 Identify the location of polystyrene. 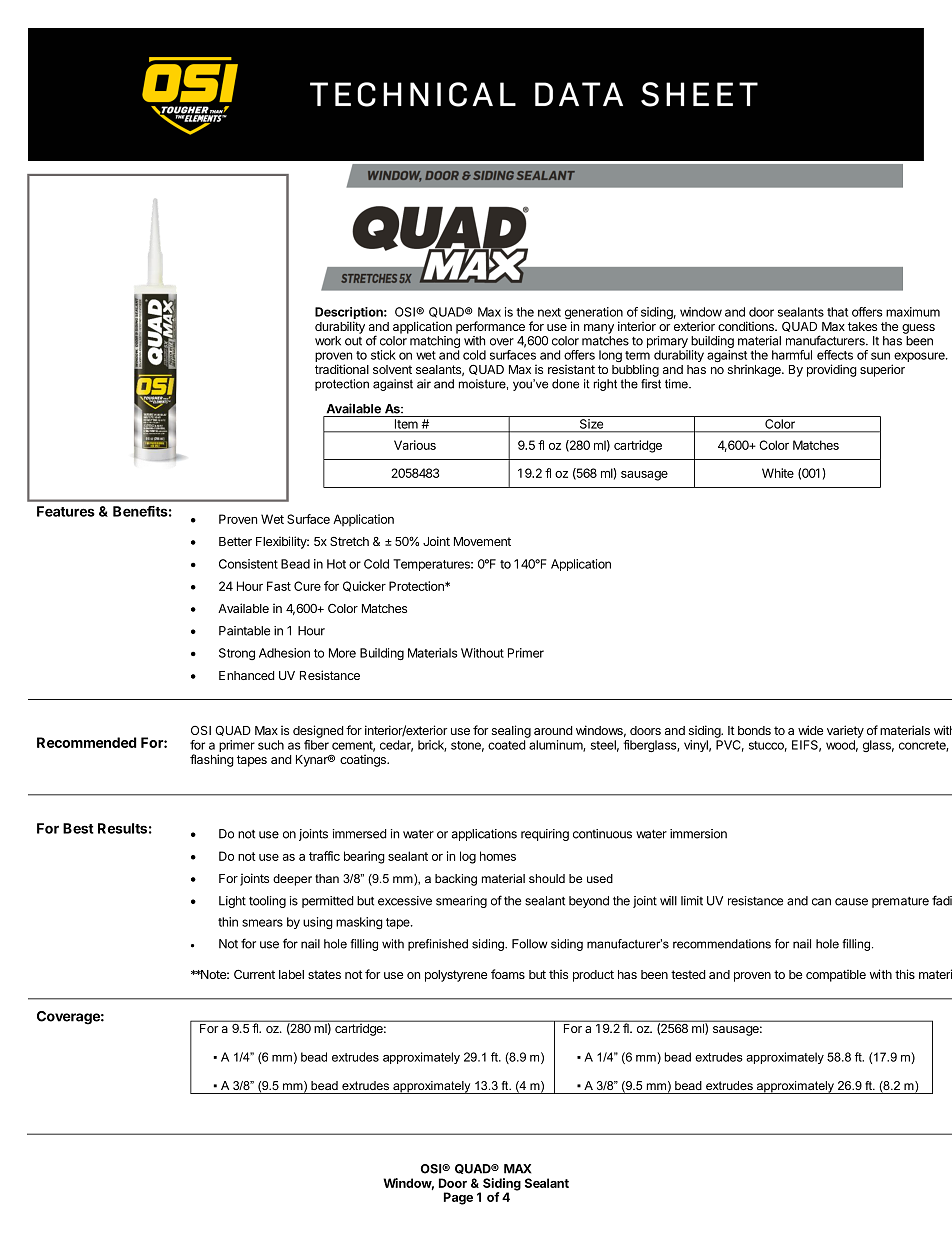
(456, 976).
